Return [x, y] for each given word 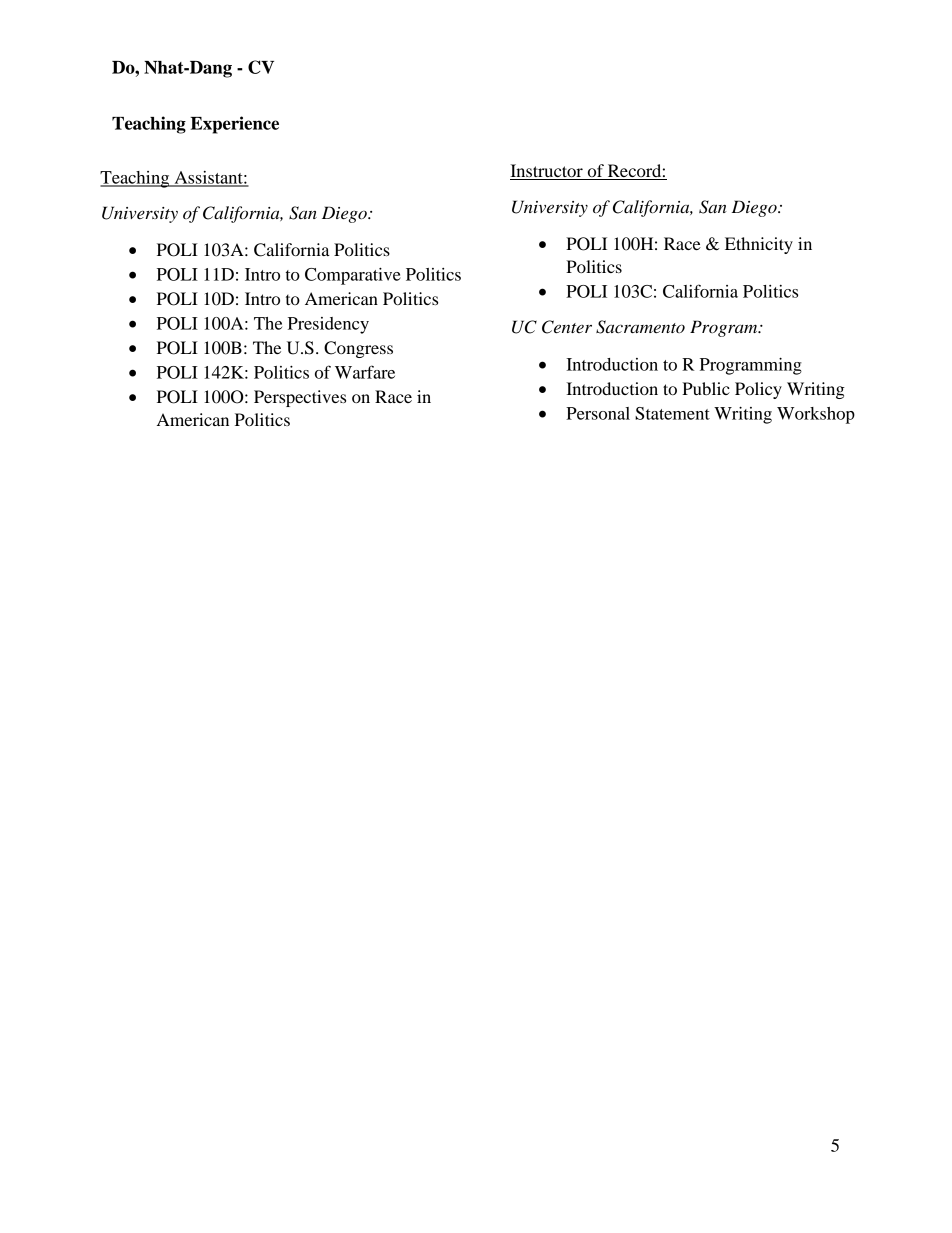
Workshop [816, 415]
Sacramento [640, 327]
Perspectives [300, 398]
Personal [598, 413]
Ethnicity [759, 245]
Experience [234, 125]
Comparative [353, 276]
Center [567, 327]
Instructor [547, 172]
